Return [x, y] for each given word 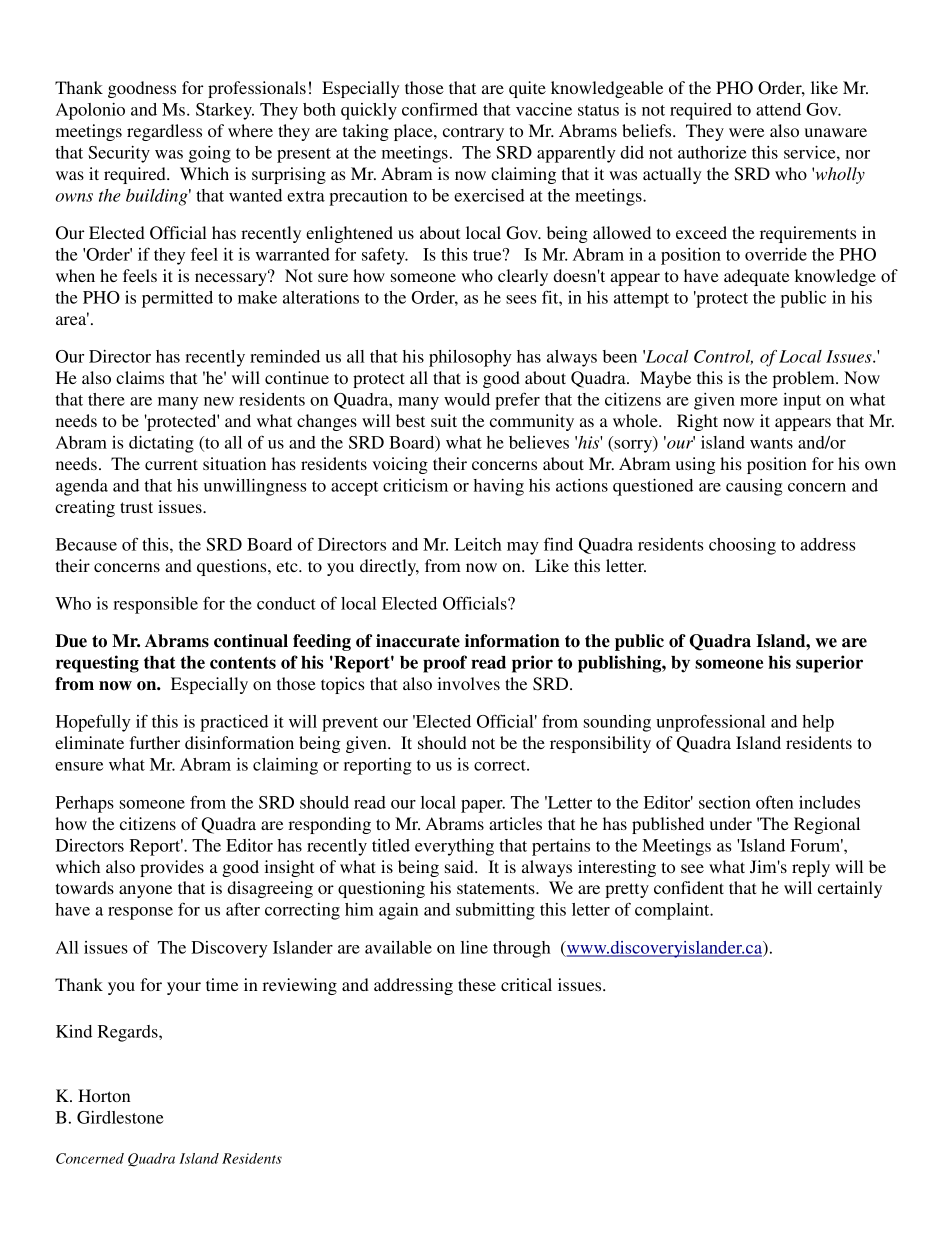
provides [172, 868]
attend [778, 109]
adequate [756, 277]
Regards [129, 1033]
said [460, 866]
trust [136, 507]
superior [829, 664]
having [499, 487]
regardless [164, 132]
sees [521, 299]
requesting [97, 664]
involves [469, 683]
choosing [742, 546]
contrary [473, 133]
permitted [177, 299]
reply [811, 868]
